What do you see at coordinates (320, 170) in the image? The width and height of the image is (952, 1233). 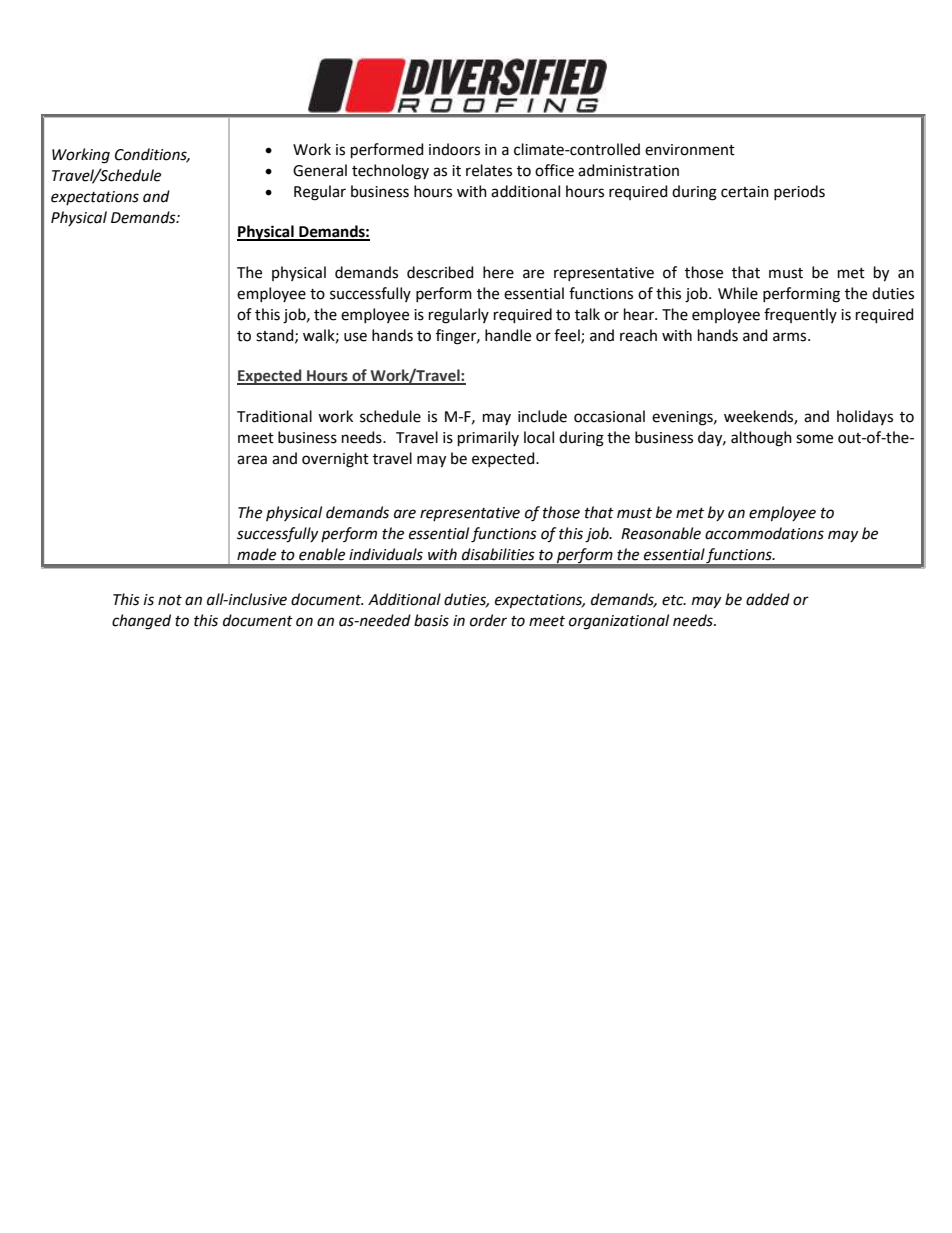 I see `General` at bounding box center [320, 170].
